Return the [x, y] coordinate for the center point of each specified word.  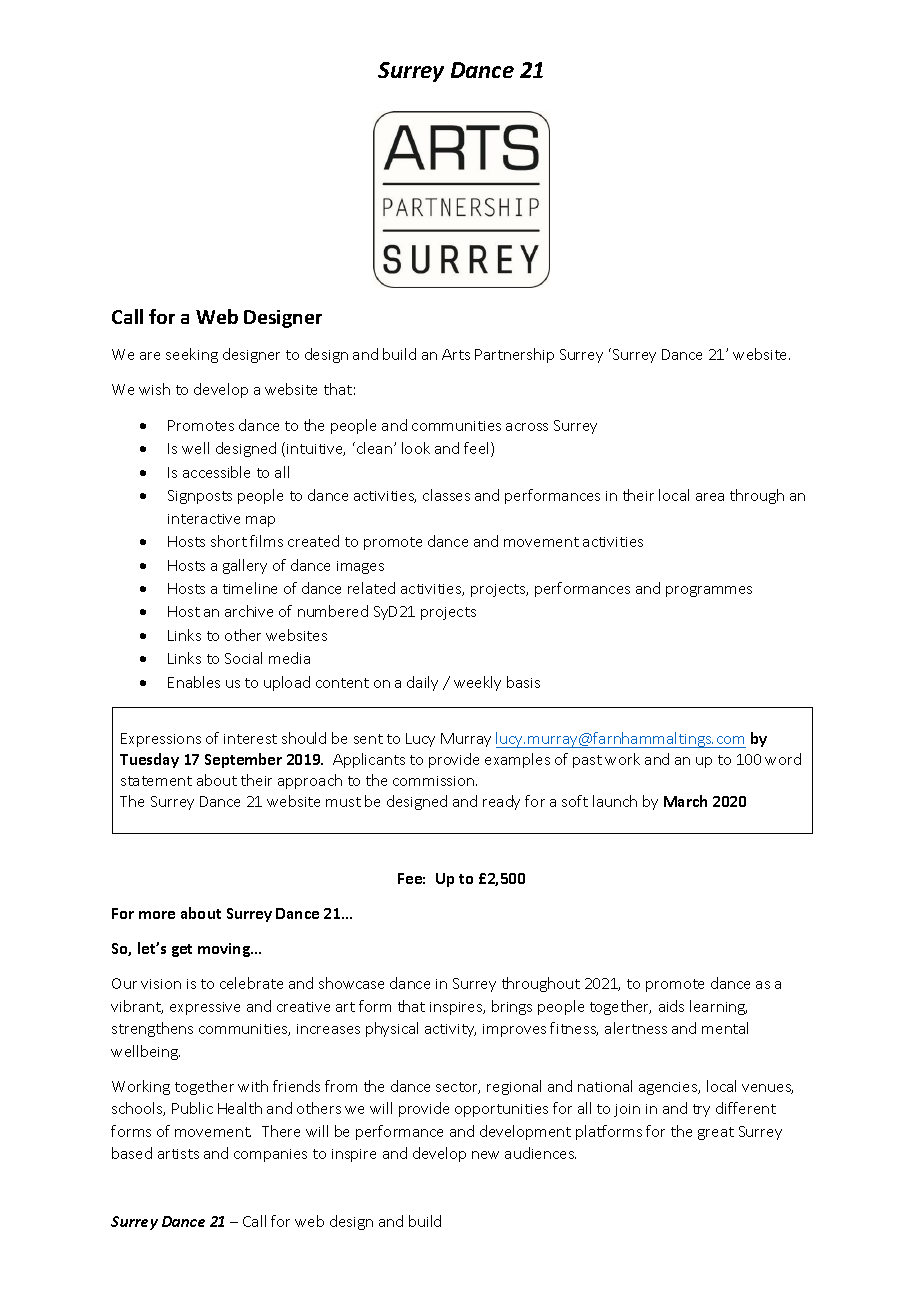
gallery [245, 566]
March [685, 801]
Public [192, 1108]
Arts [456, 354]
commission [435, 781]
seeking [192, 355]
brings [512, 1007]
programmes [709, 591]
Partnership [514, 355]
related [371, 588]
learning [718, 1007]
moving [225, 950]
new [485, 1155]
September [243, 760]
